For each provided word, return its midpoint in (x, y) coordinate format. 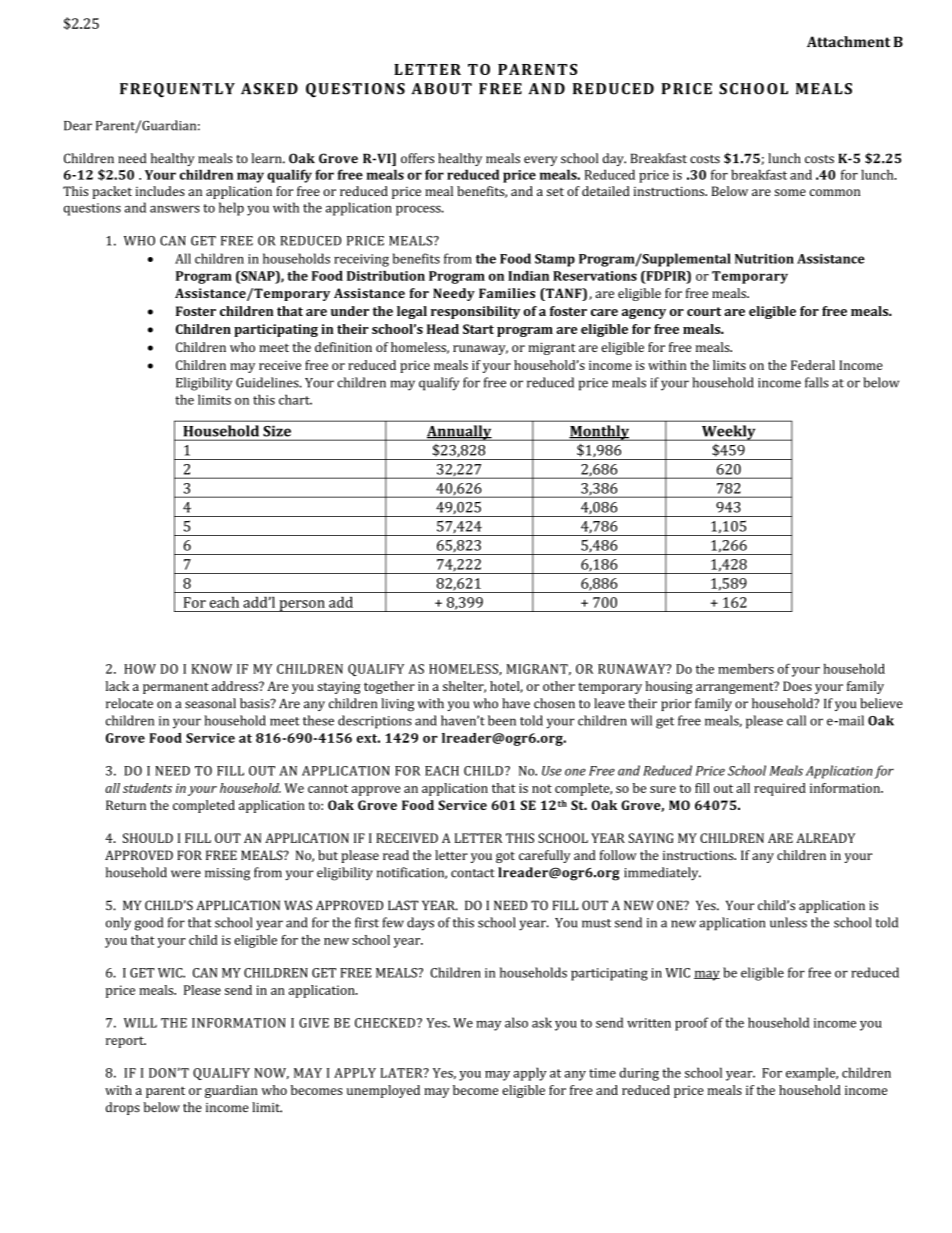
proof (691, 1024)
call (796, 720)
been (502, 720)
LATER (402, 1073)
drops (123, 1108)
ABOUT (441, 89)
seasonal (210, 703)
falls (817, 382)
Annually (459, 433)
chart (295, 399)
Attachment (848, 41)
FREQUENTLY (177, 90)
